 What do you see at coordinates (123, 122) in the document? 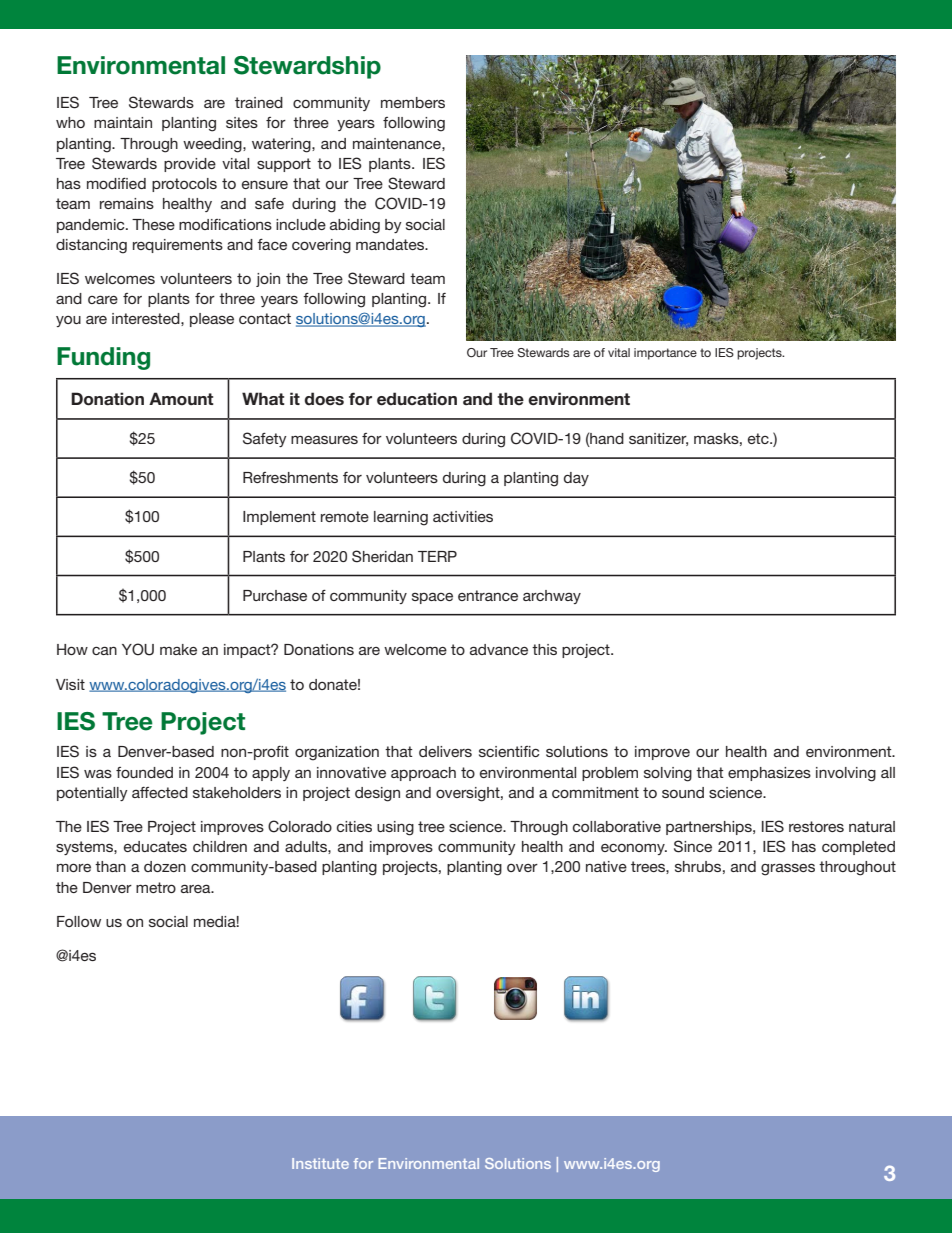
I see `maintain` at bounding box center [123, 122].
